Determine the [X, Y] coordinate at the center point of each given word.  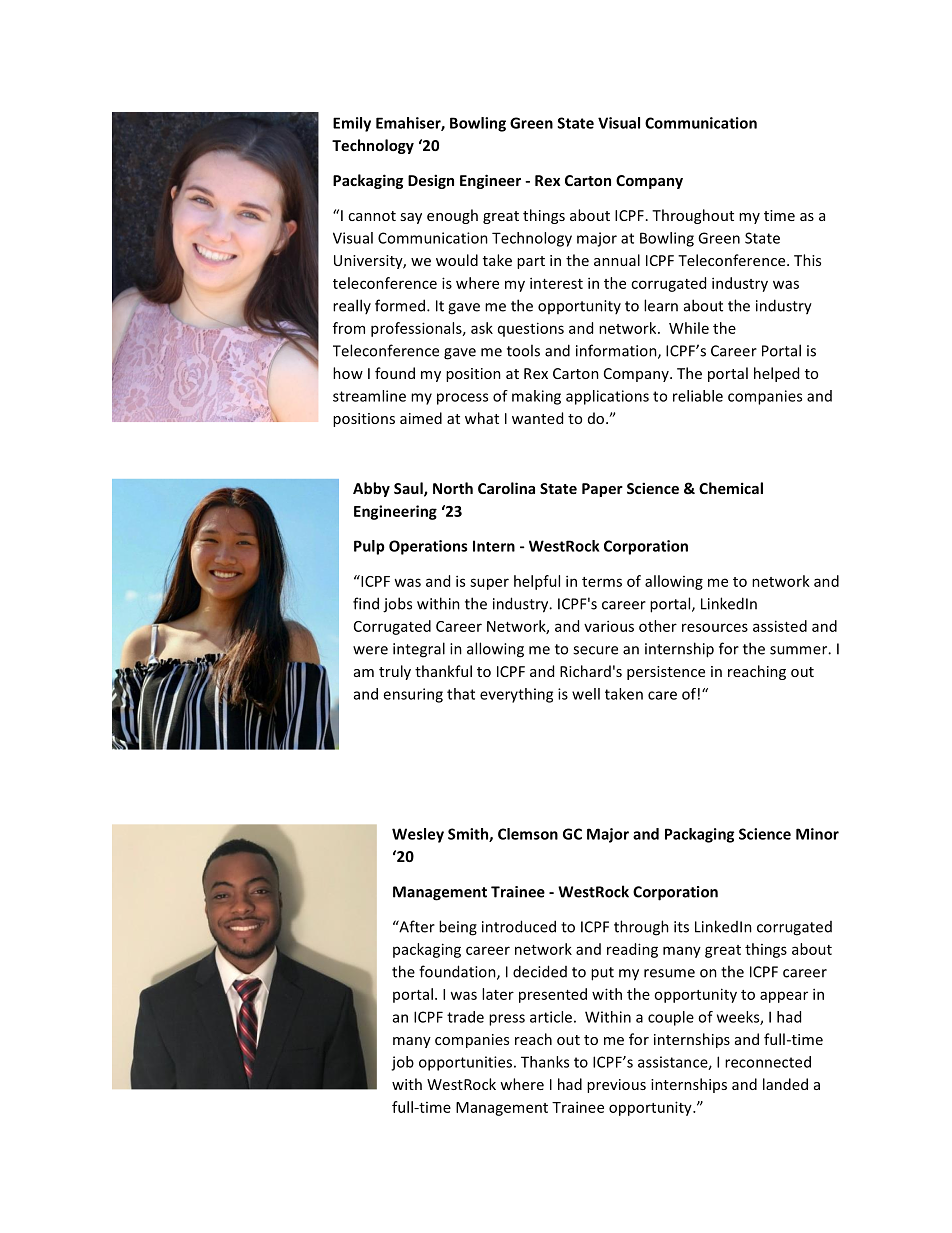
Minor [817, 834]
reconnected [768, 1062]
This [807, 260]
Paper [602, 490]
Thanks [545, 1062]
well [586, 694]
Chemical [731, 488]
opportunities [465, 1063]
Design [431, 181]
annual [617, 260]
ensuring [413, 695]
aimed [421, 418]
